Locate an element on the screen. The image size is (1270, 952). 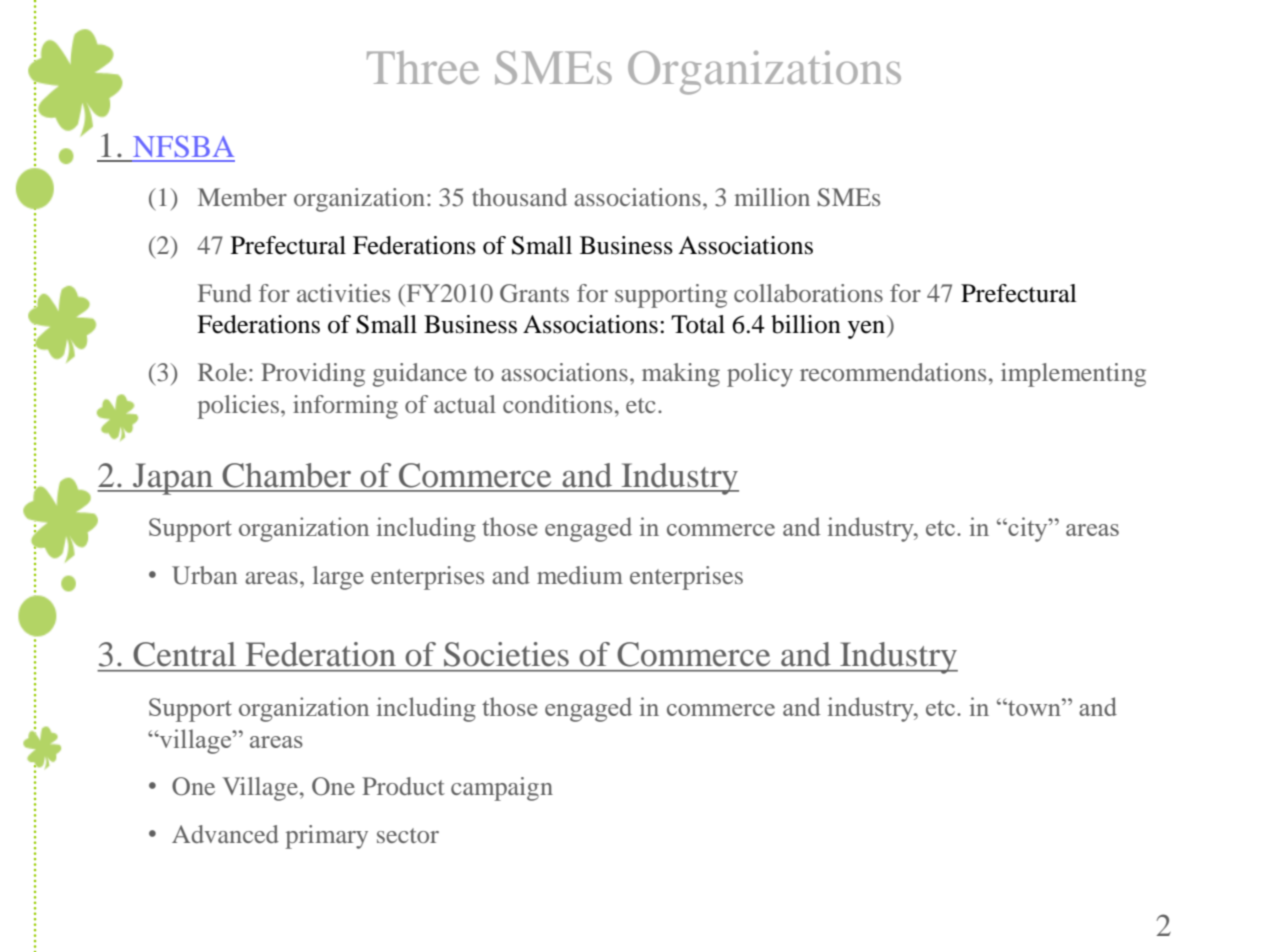
recommendations is located at coordinates (893, 372).
